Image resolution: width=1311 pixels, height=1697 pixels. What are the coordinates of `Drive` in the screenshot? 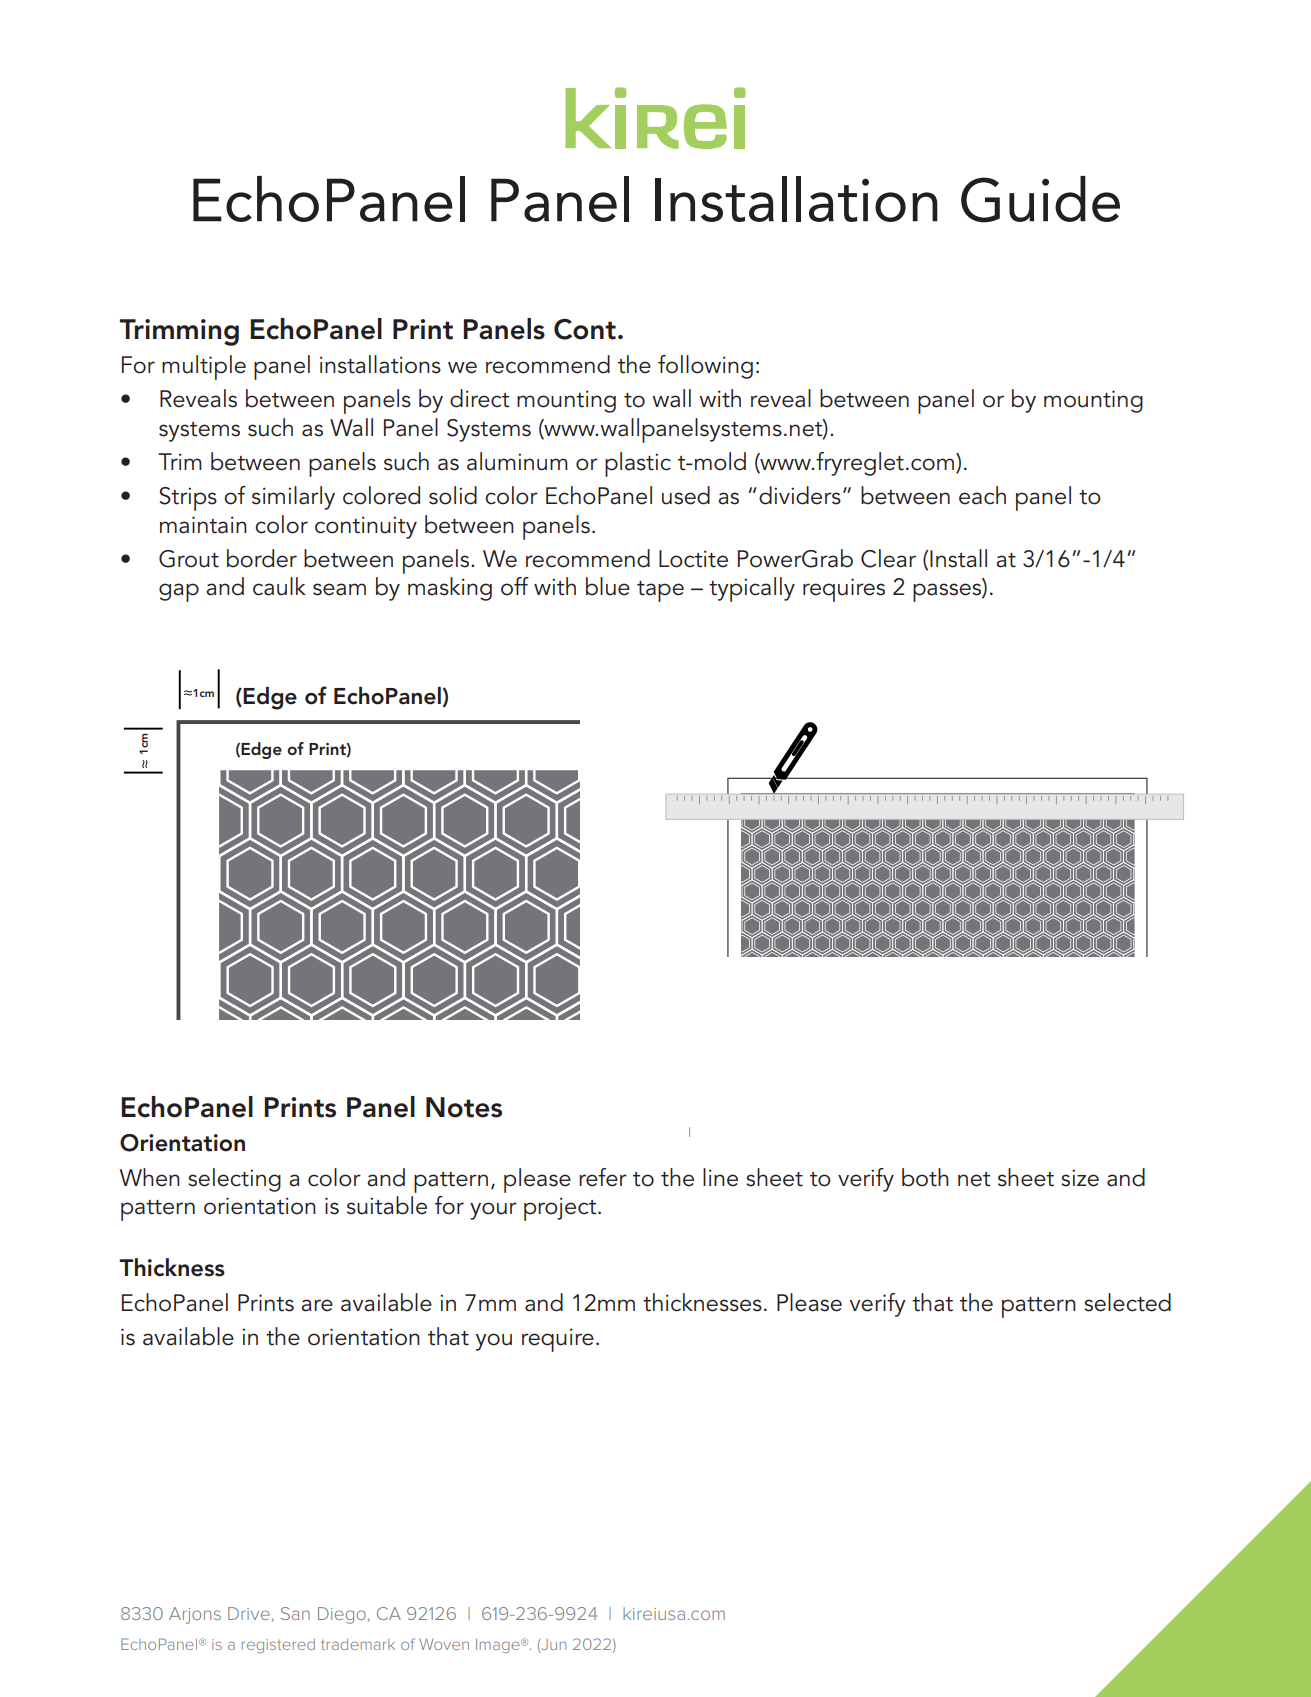 It's located at (249, 1613).
